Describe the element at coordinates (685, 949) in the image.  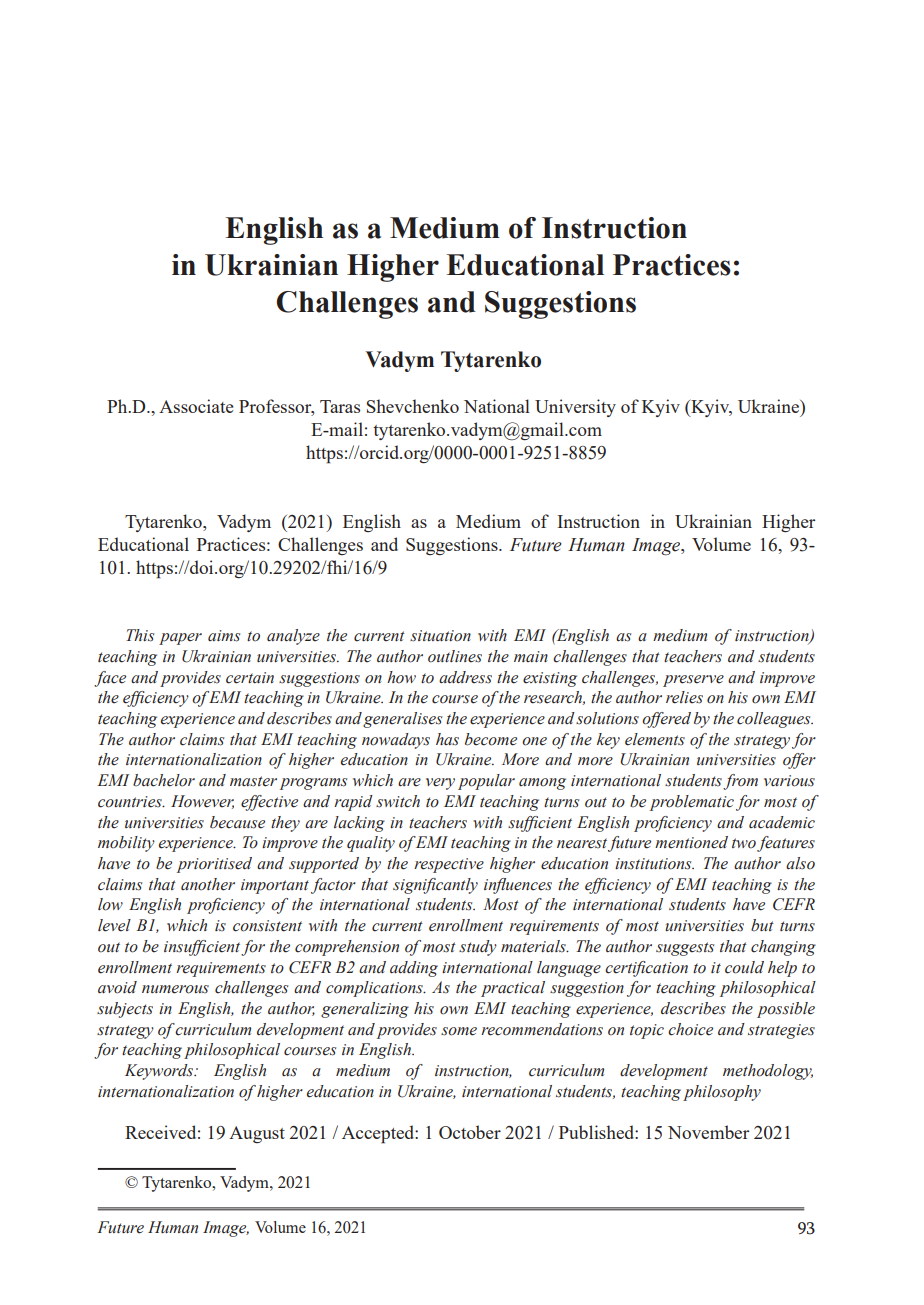
I see `suggests` at that location.
